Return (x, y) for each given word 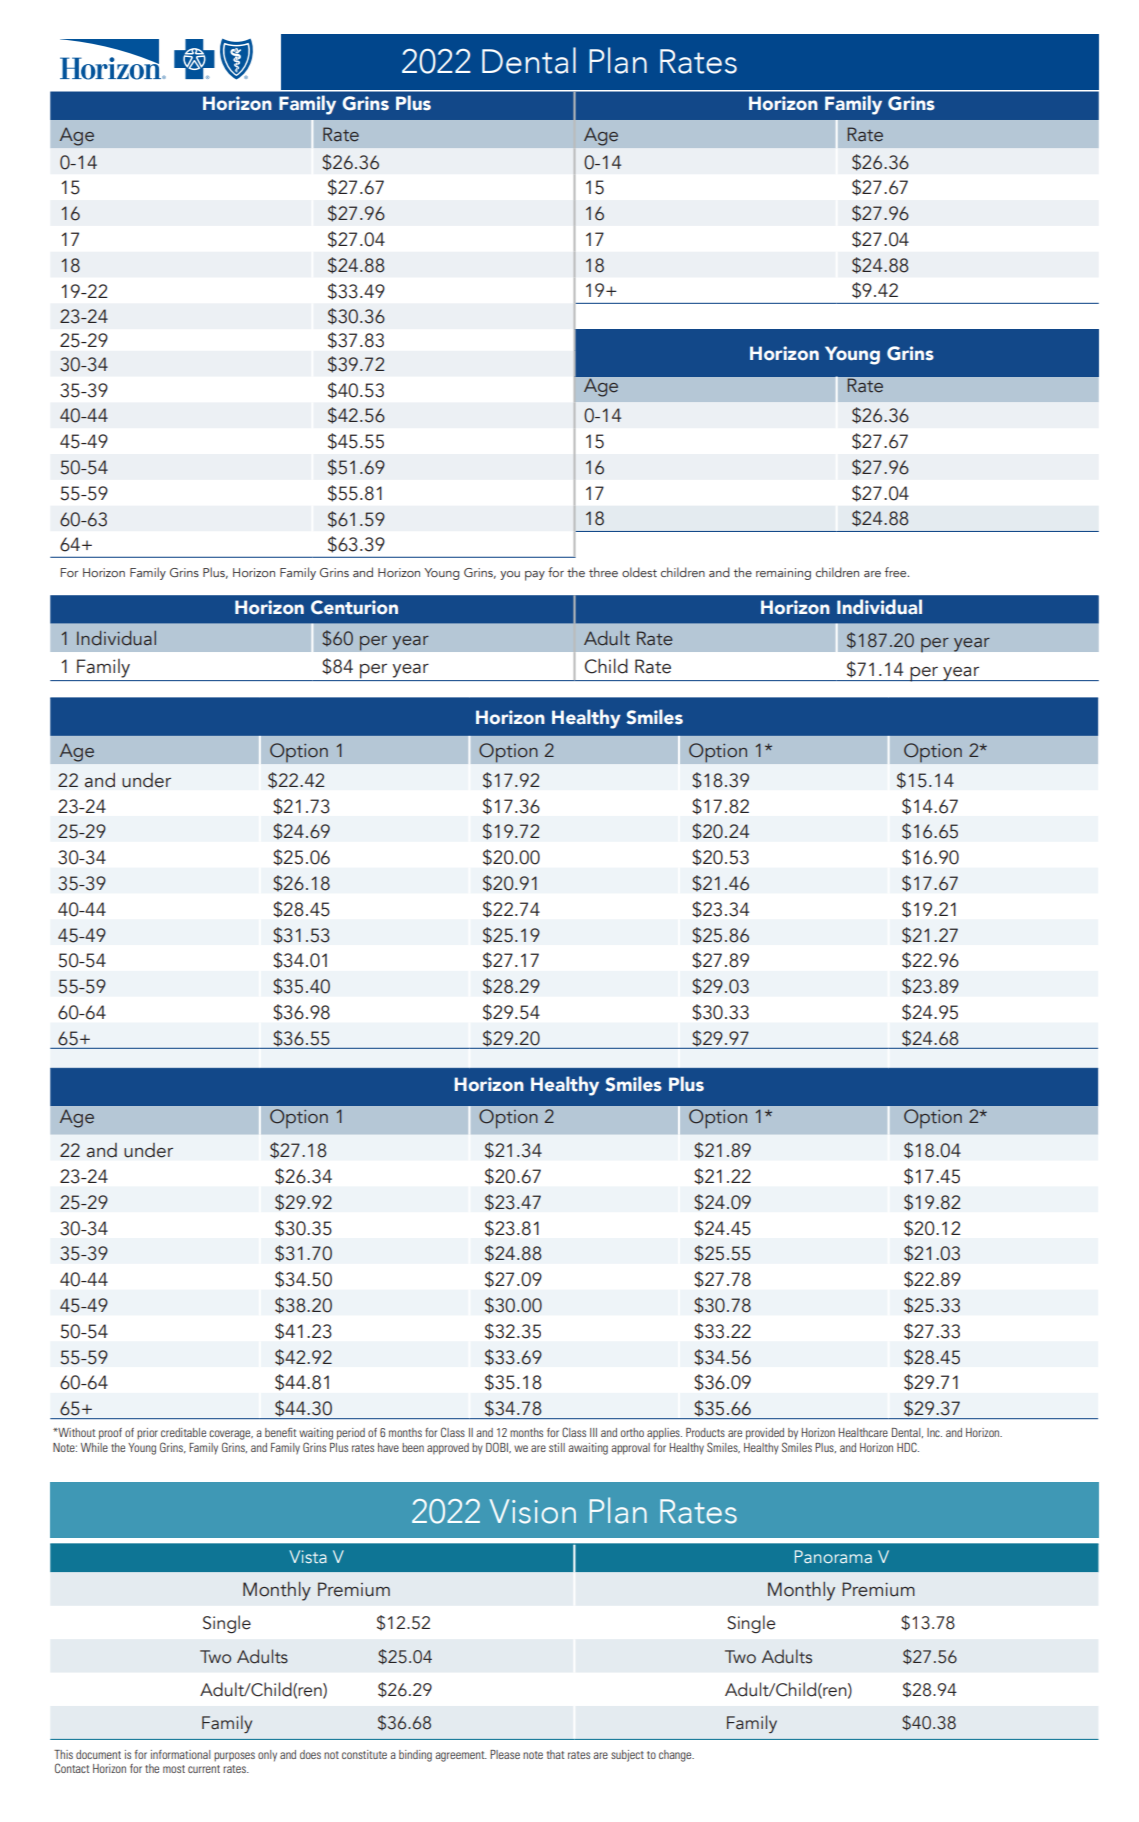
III (593, 1432)
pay (535, 576)
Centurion (354, 607)
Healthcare (863, 1432)
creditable (183, 1432)
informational (181, 1754)
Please (505, 1754)
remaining (783, 574)
